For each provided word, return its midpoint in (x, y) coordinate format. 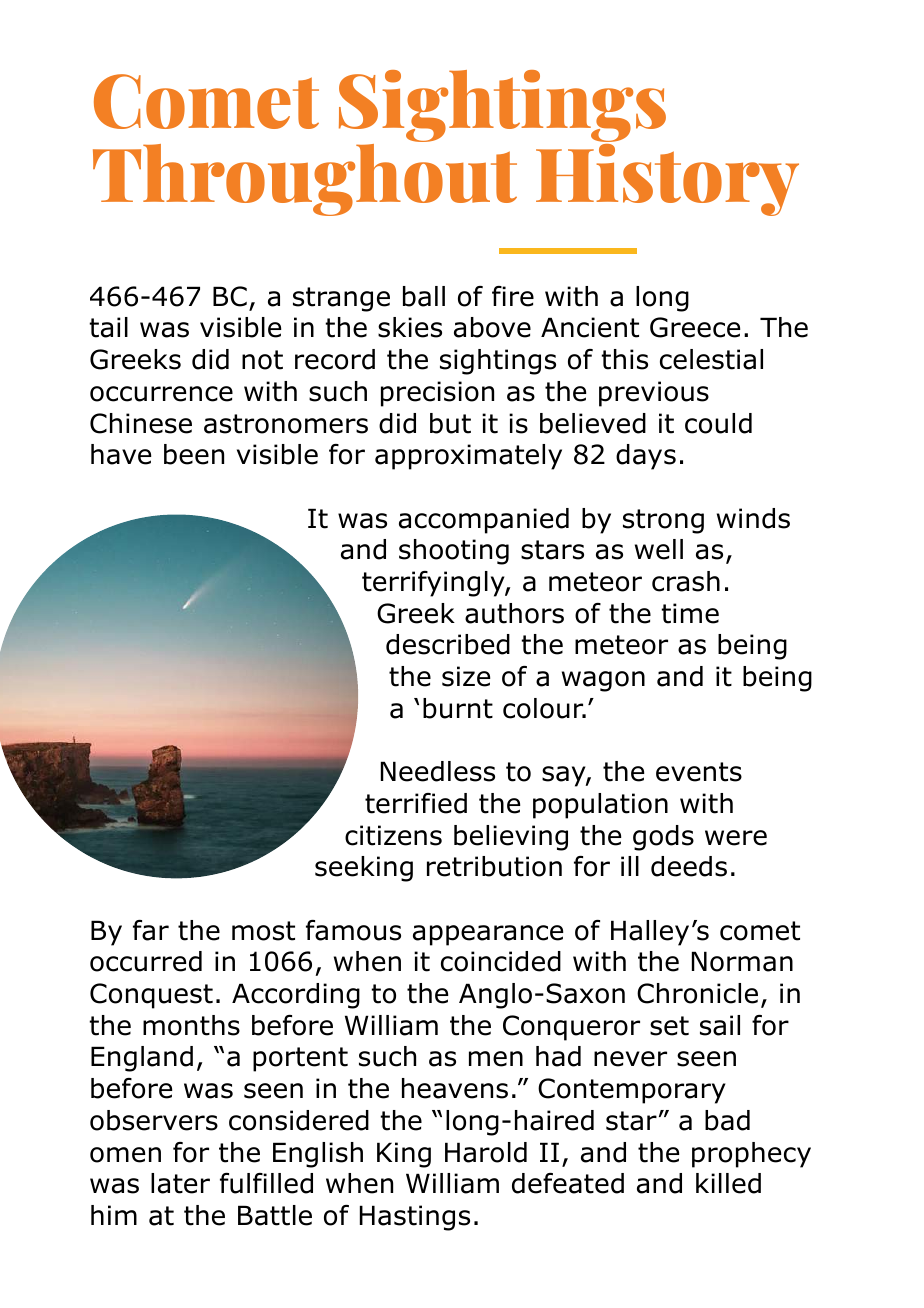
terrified (416, 803)
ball (424, 296)
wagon (603, 681)
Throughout (305, 180)
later (180, 1183)
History (667, 180)
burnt (458, 708)
